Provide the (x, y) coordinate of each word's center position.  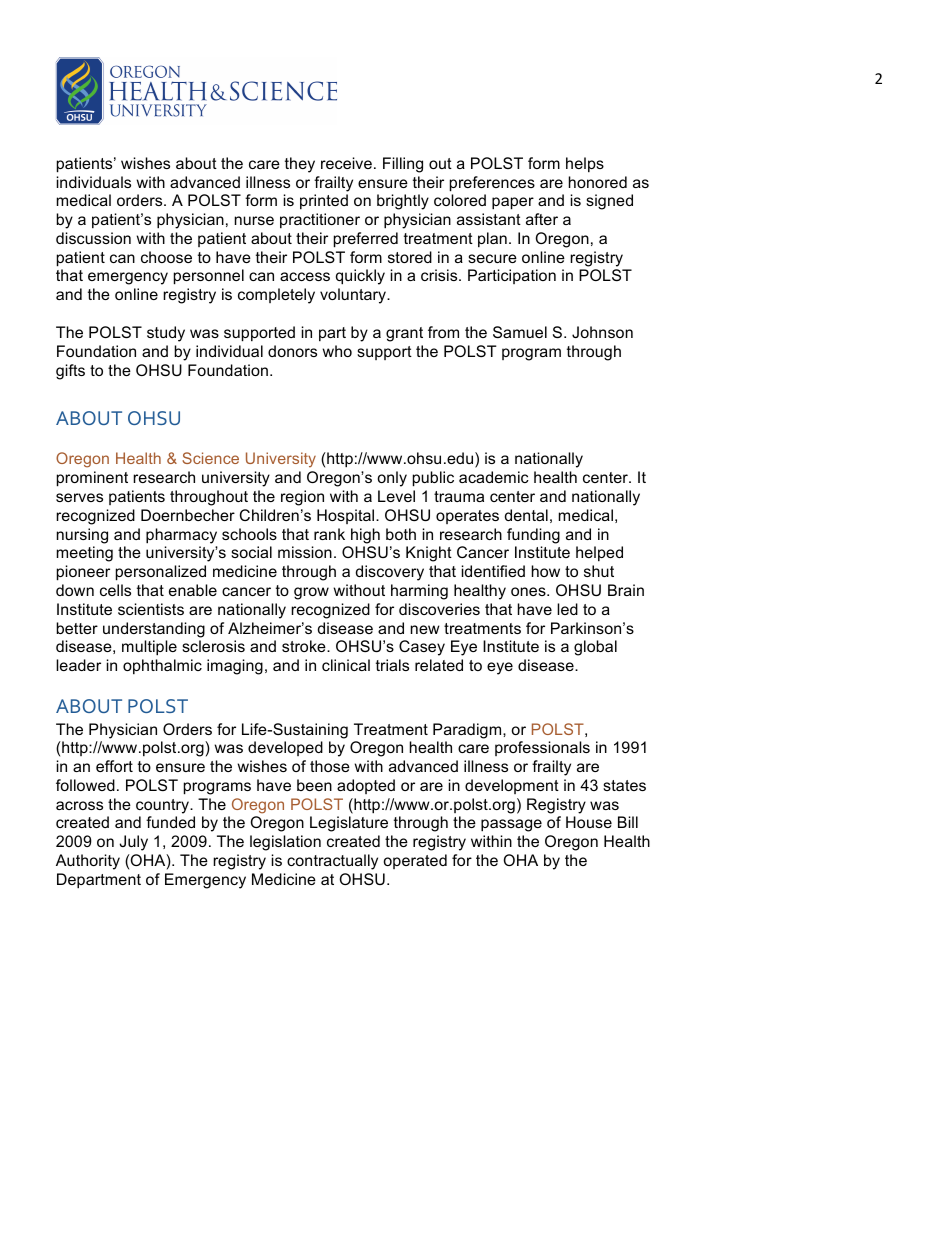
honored (598, 182)
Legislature (349, 824)
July (133, 843)
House (589, 822)
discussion (93, 238)
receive (346, 163)
